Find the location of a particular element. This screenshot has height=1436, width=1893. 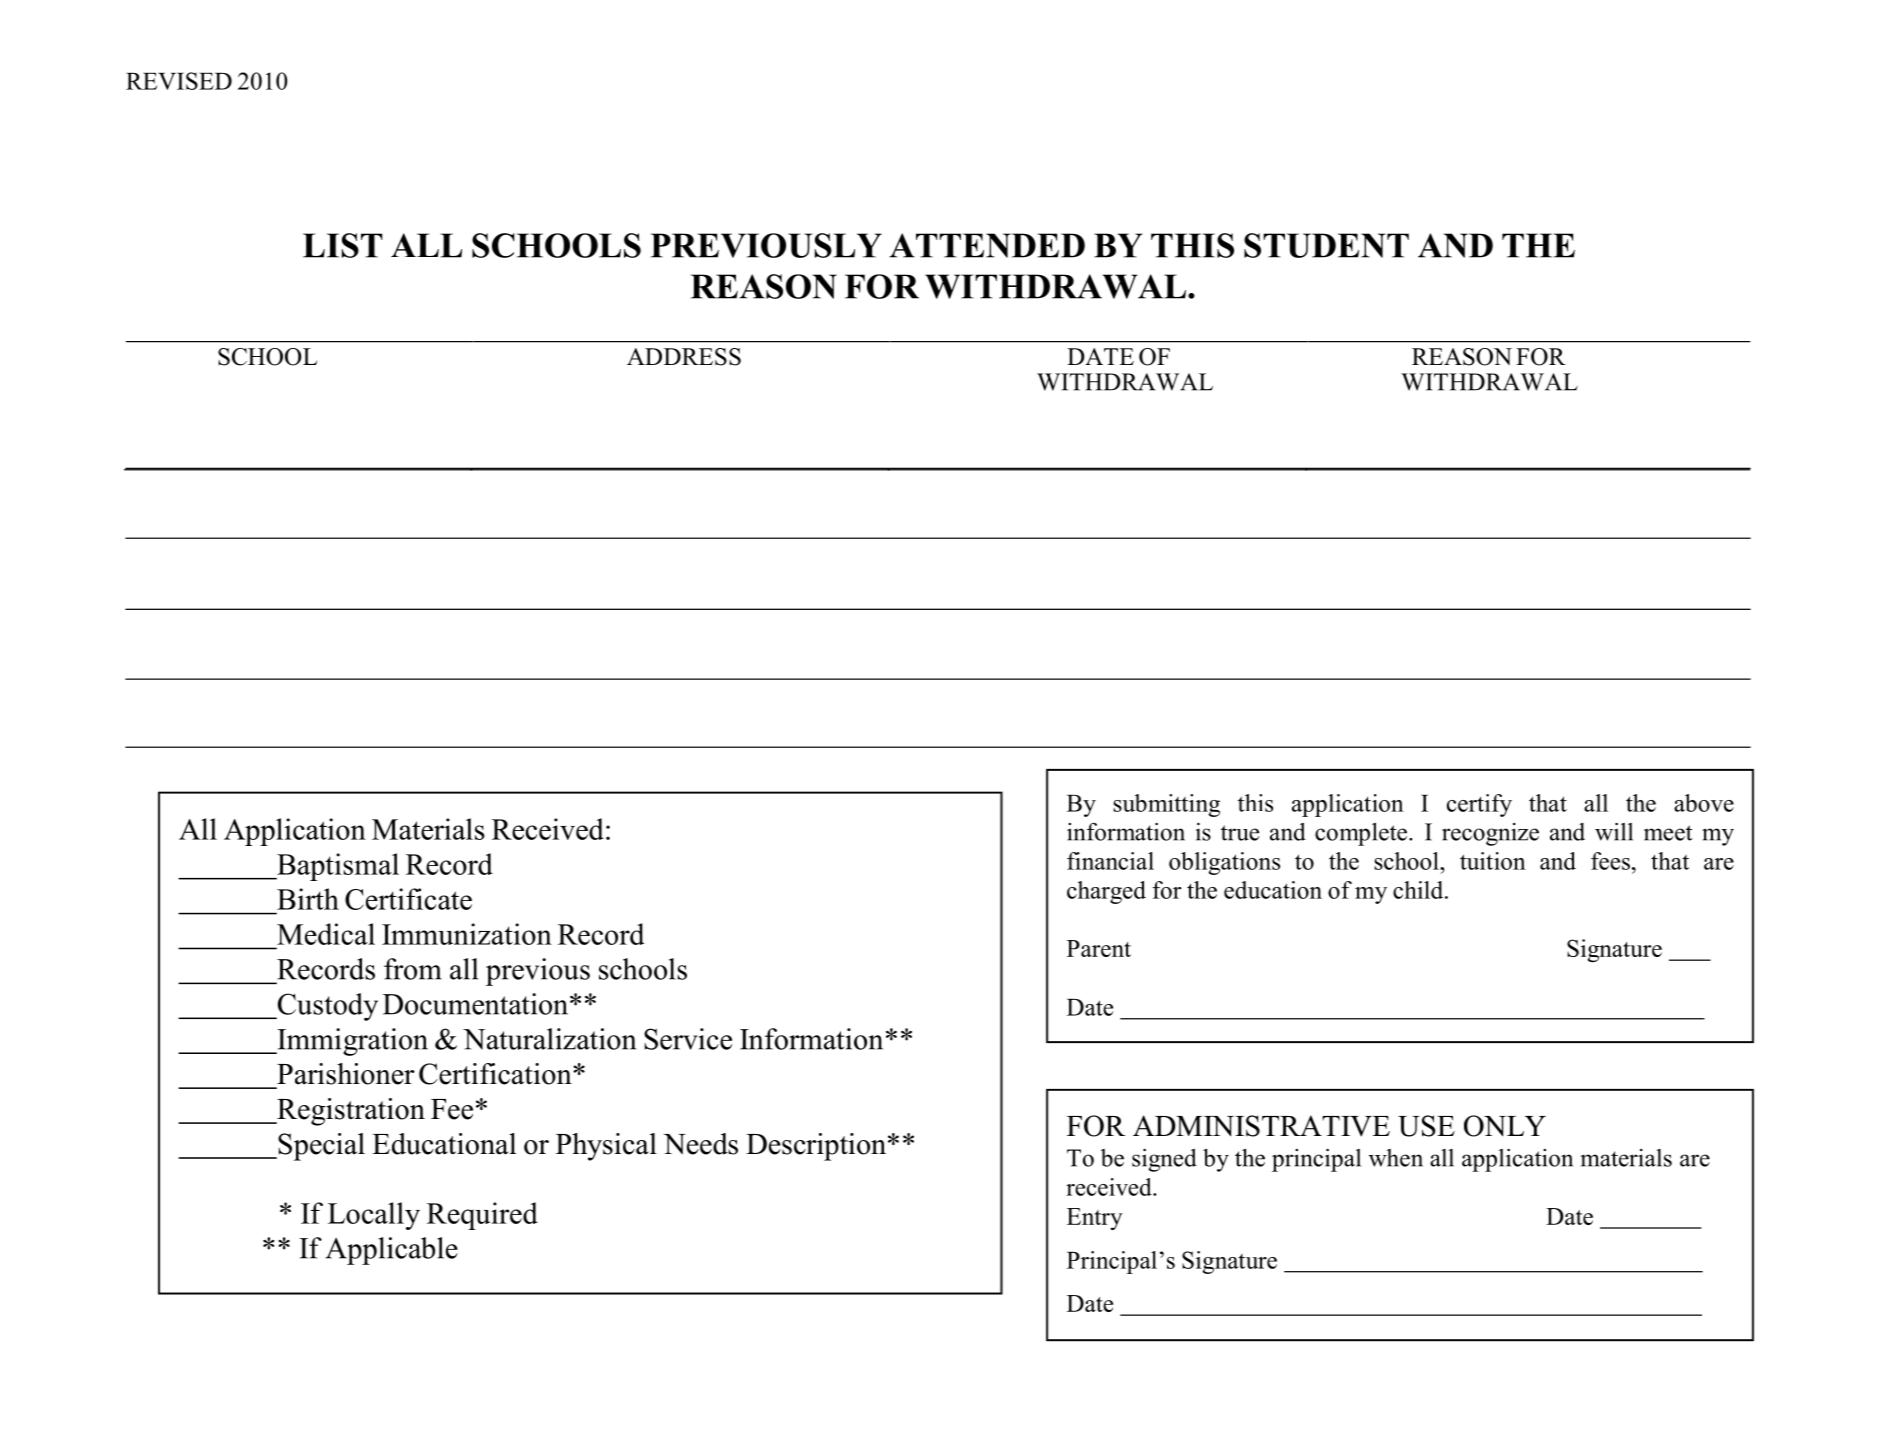

LIST is located at coordinates (342, 245).
